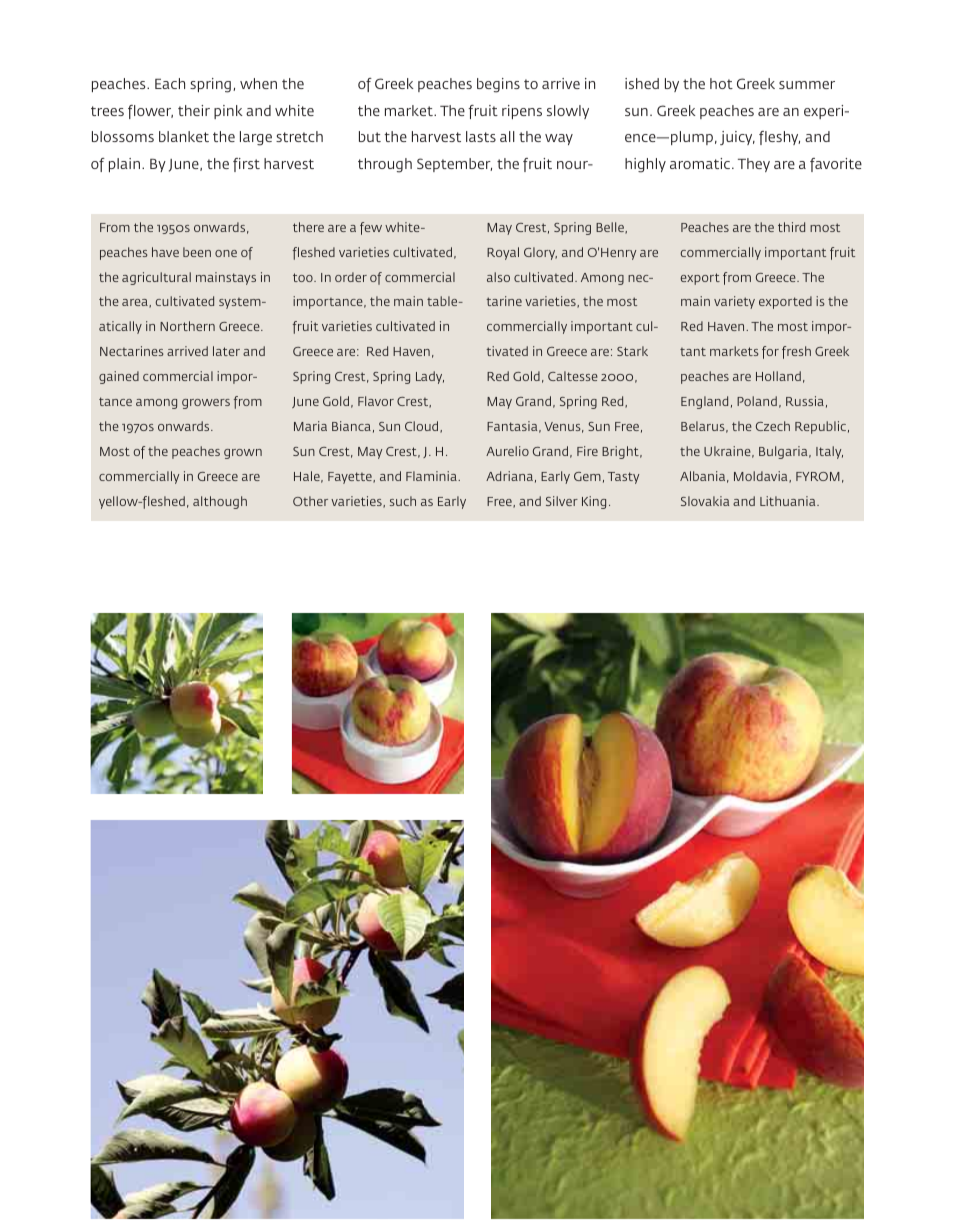 The image size is (953, 1232). What do you see at coordinates (194, 110) in the screenshot?
I see `their` at bounding box center [194, 110].
